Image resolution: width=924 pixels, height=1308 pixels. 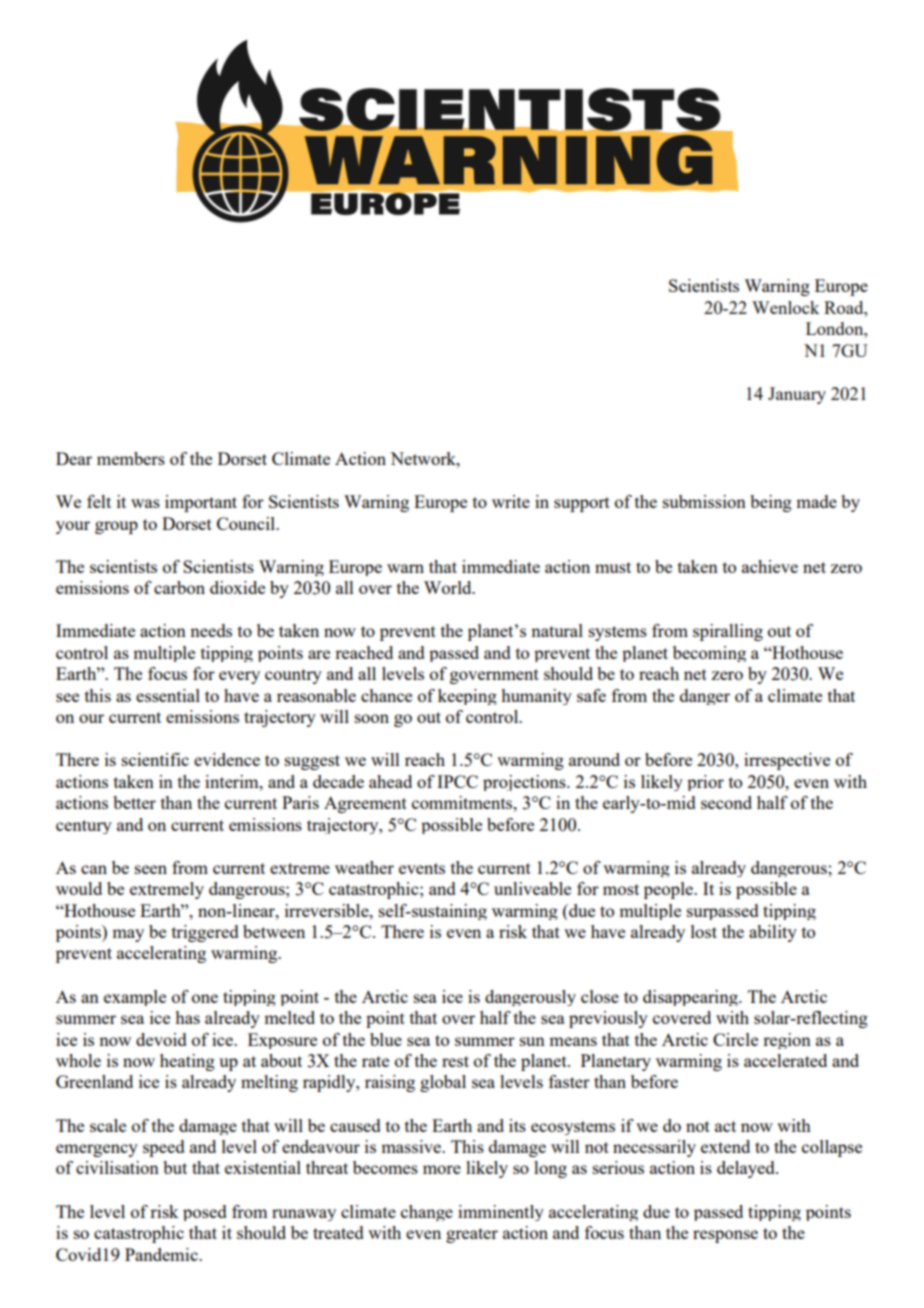 What do you see at coordinates (162, 1254) in the page?
I see `Pandemic` at bounding box center [162, 1254].
